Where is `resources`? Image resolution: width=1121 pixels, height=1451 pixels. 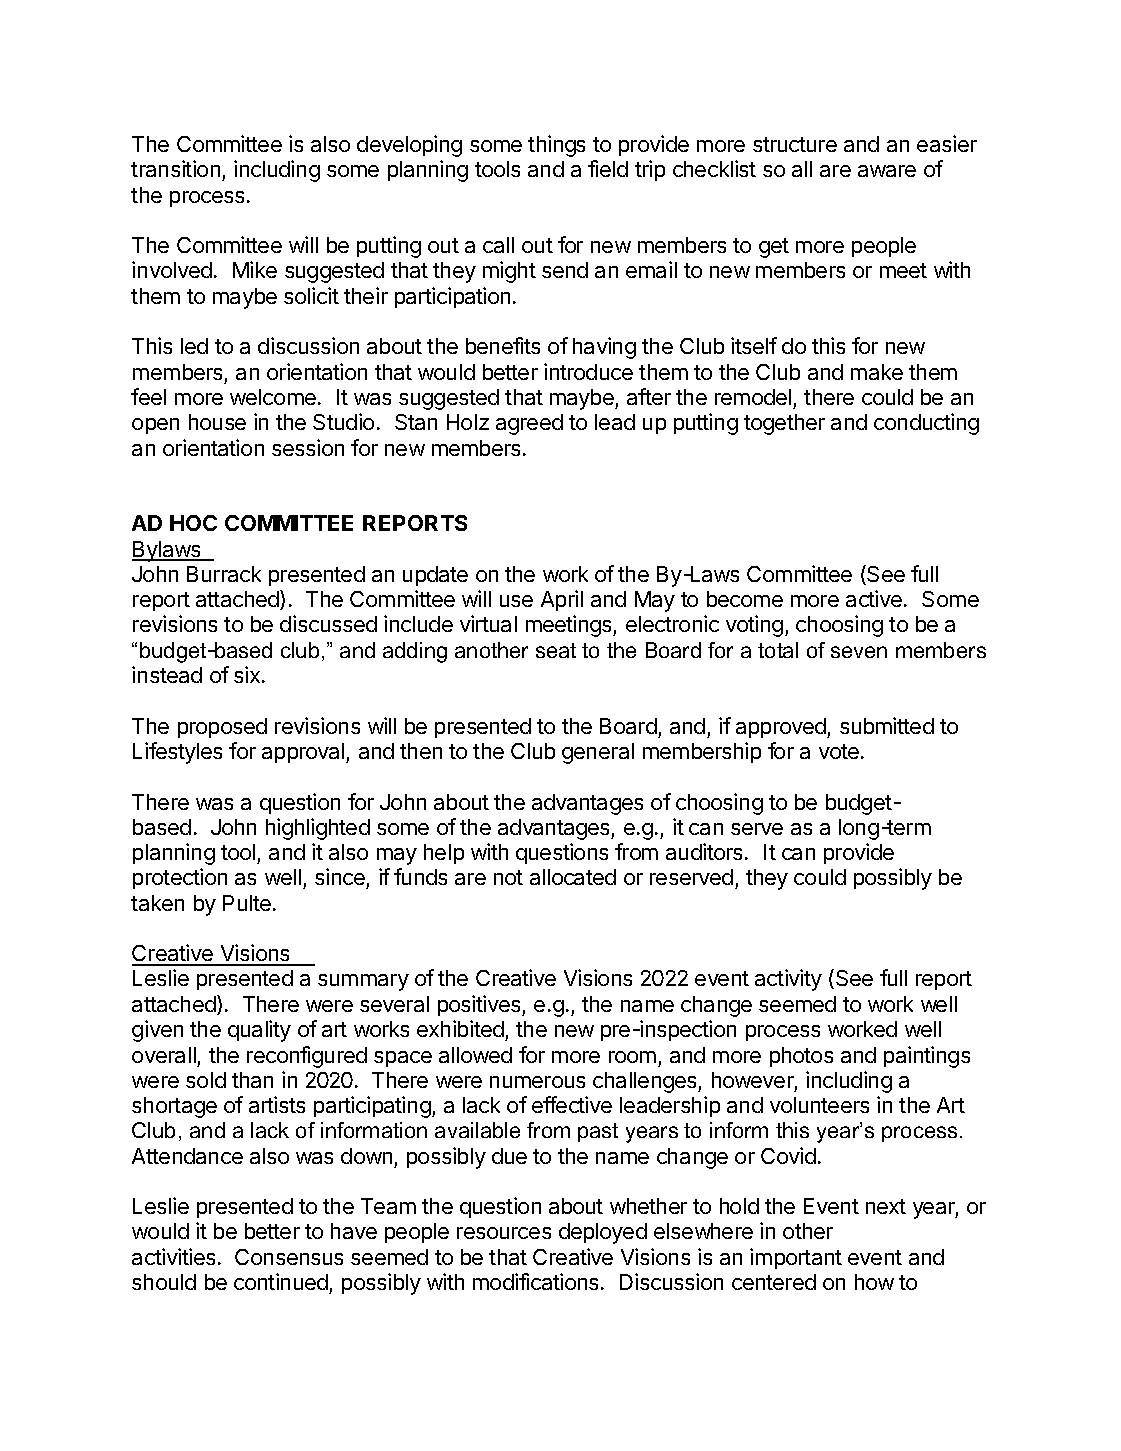 resources is located at coordinates (504, 1233).
